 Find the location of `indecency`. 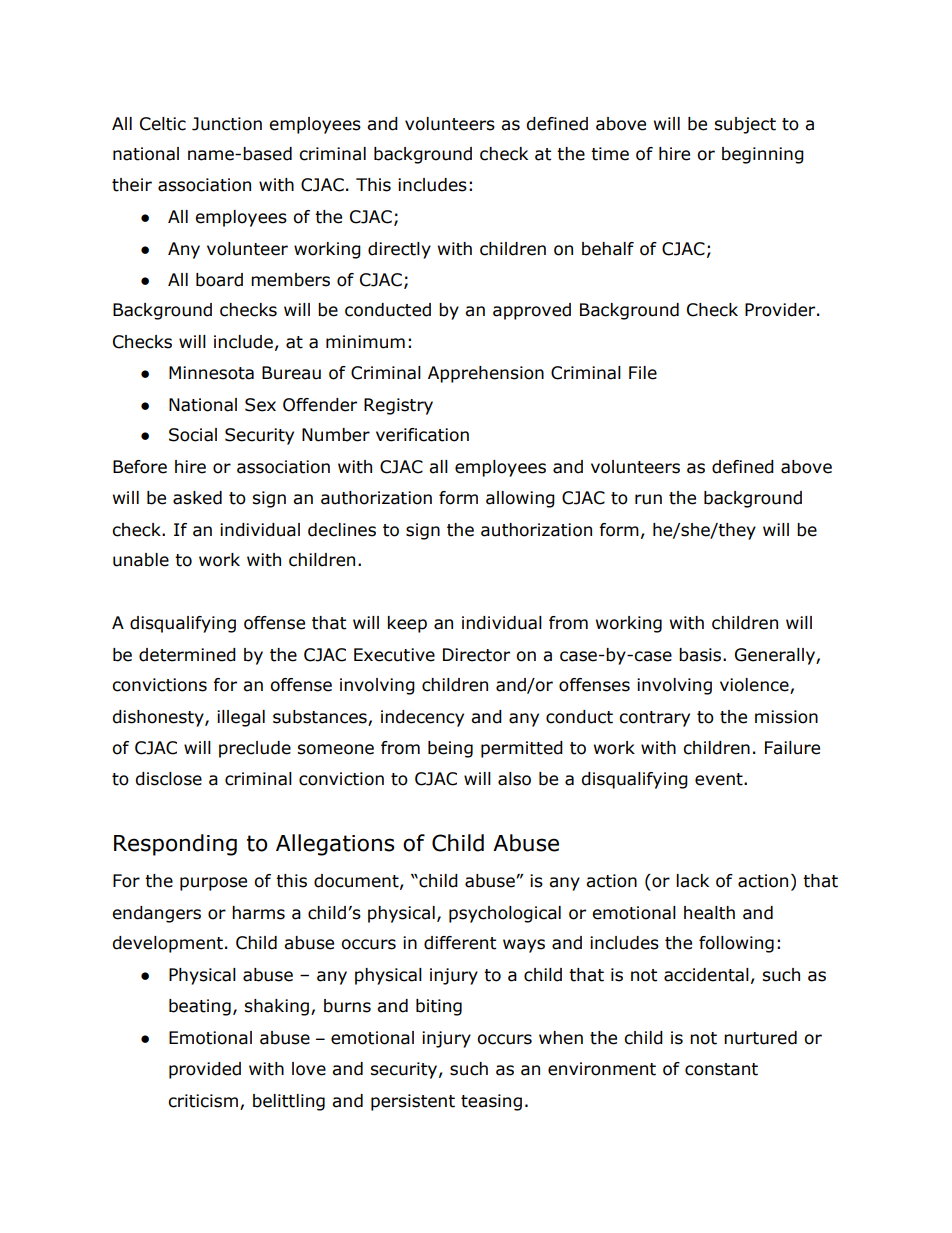

indecency is located at coordinates (422, 718).
